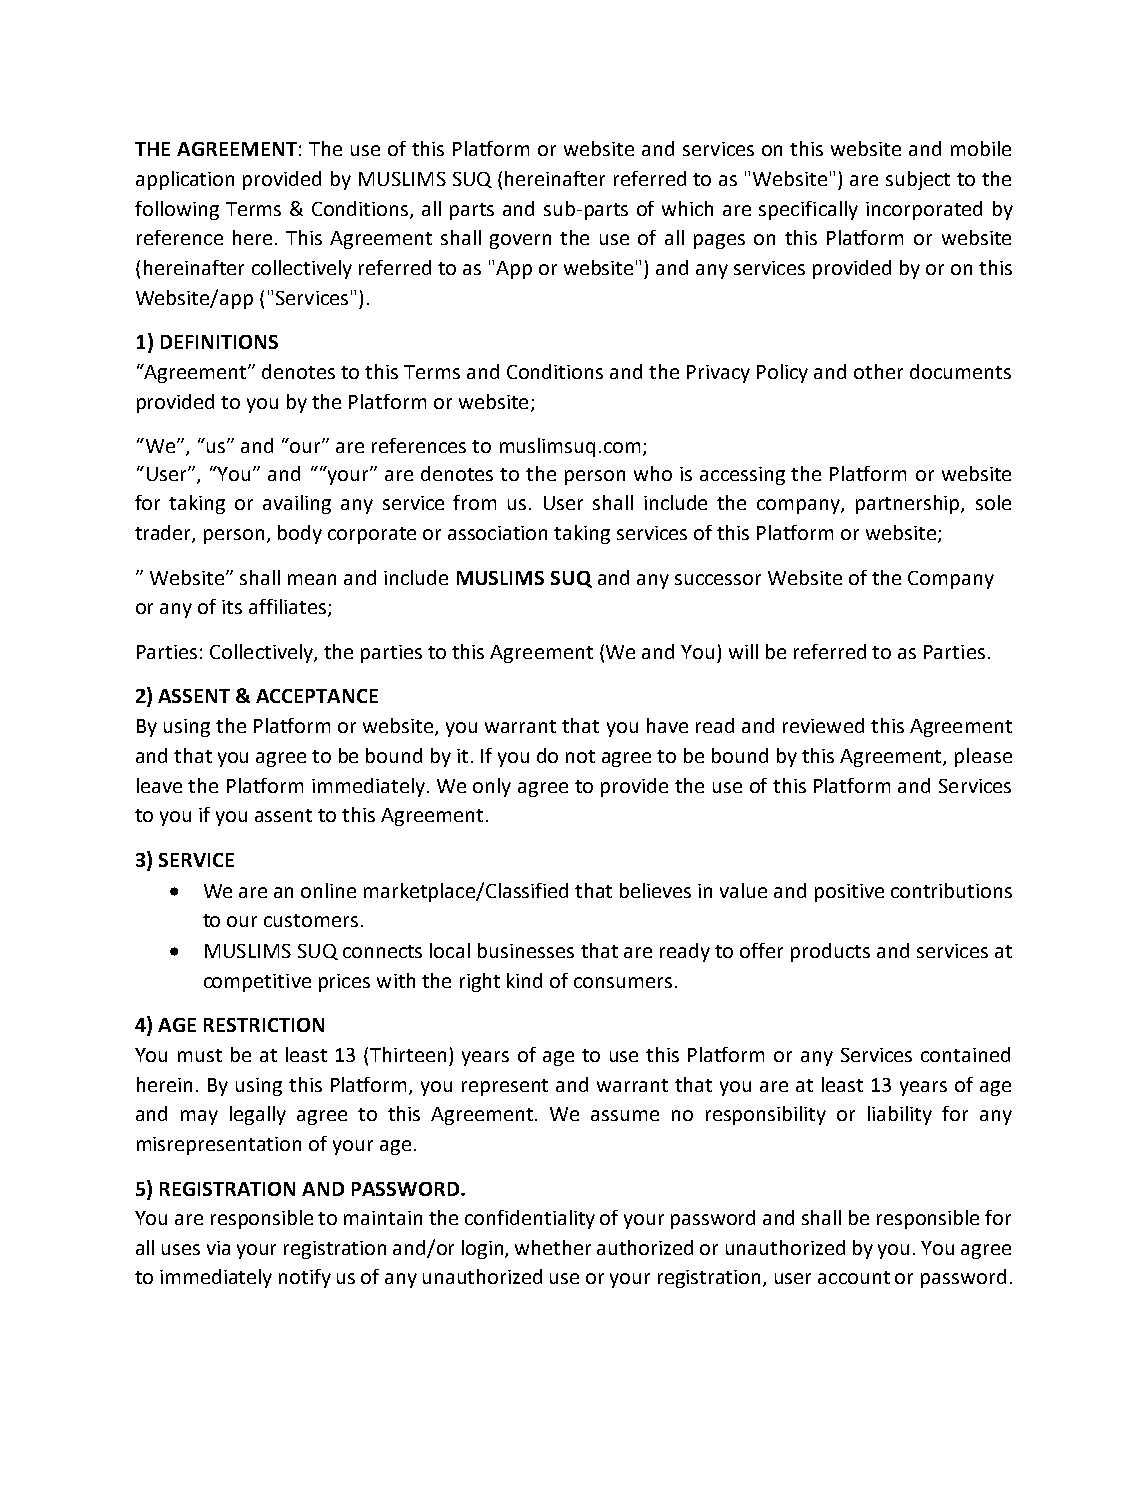 This screenshot has height=1485, width=1148. Describe the element at coordinates (218, 1248) in the screenshot. I see `via` at that location.
